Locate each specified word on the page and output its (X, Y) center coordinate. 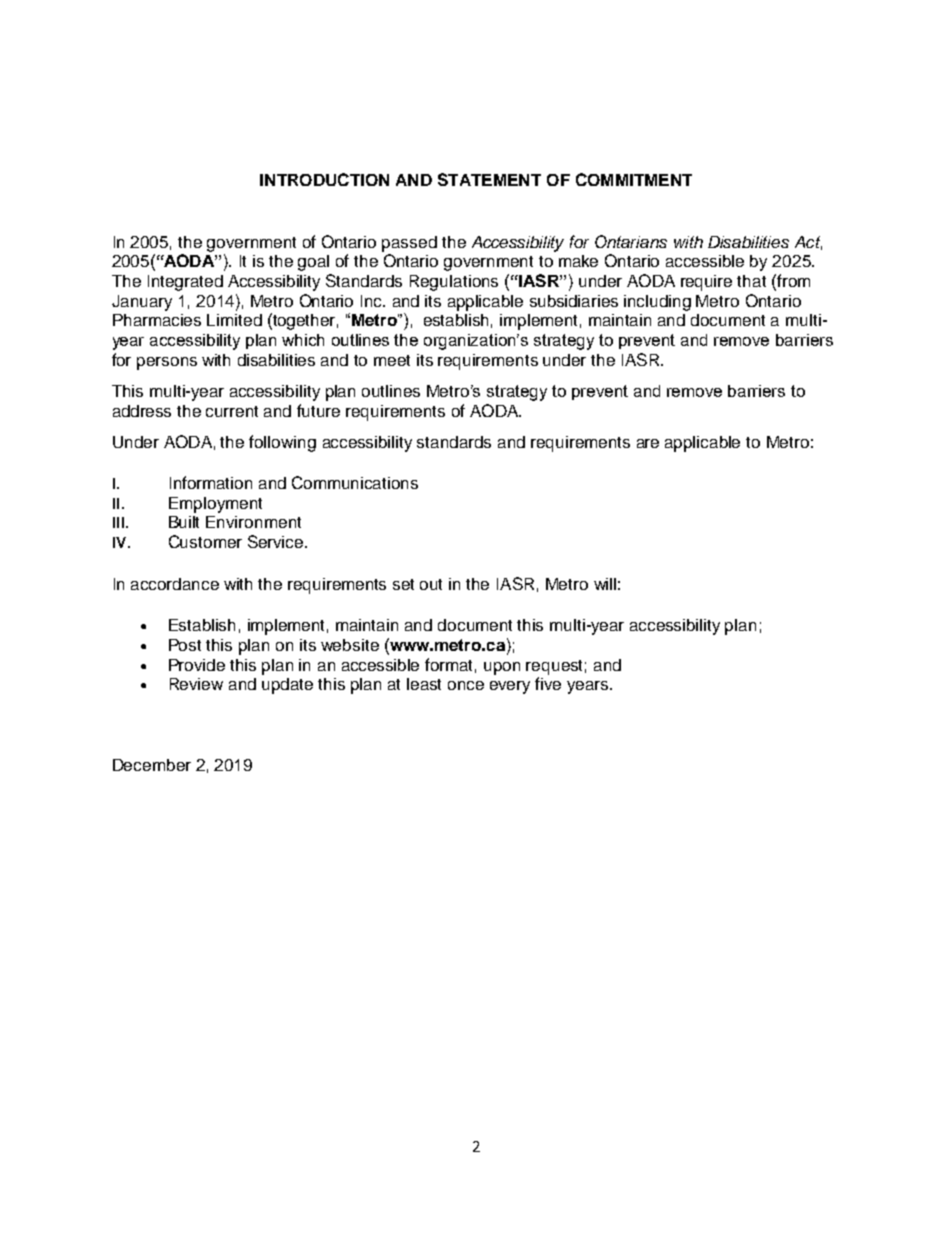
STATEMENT (489, 179)
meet (392, 360)
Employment (215, 505)
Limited (234, 320)
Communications (355, 482)
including (657, 303)
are (648, 443)
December (152, 765)
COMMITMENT (634, 179)
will (605, 584)
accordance (175, 584)
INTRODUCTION (324, 179)
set (403, 584)
